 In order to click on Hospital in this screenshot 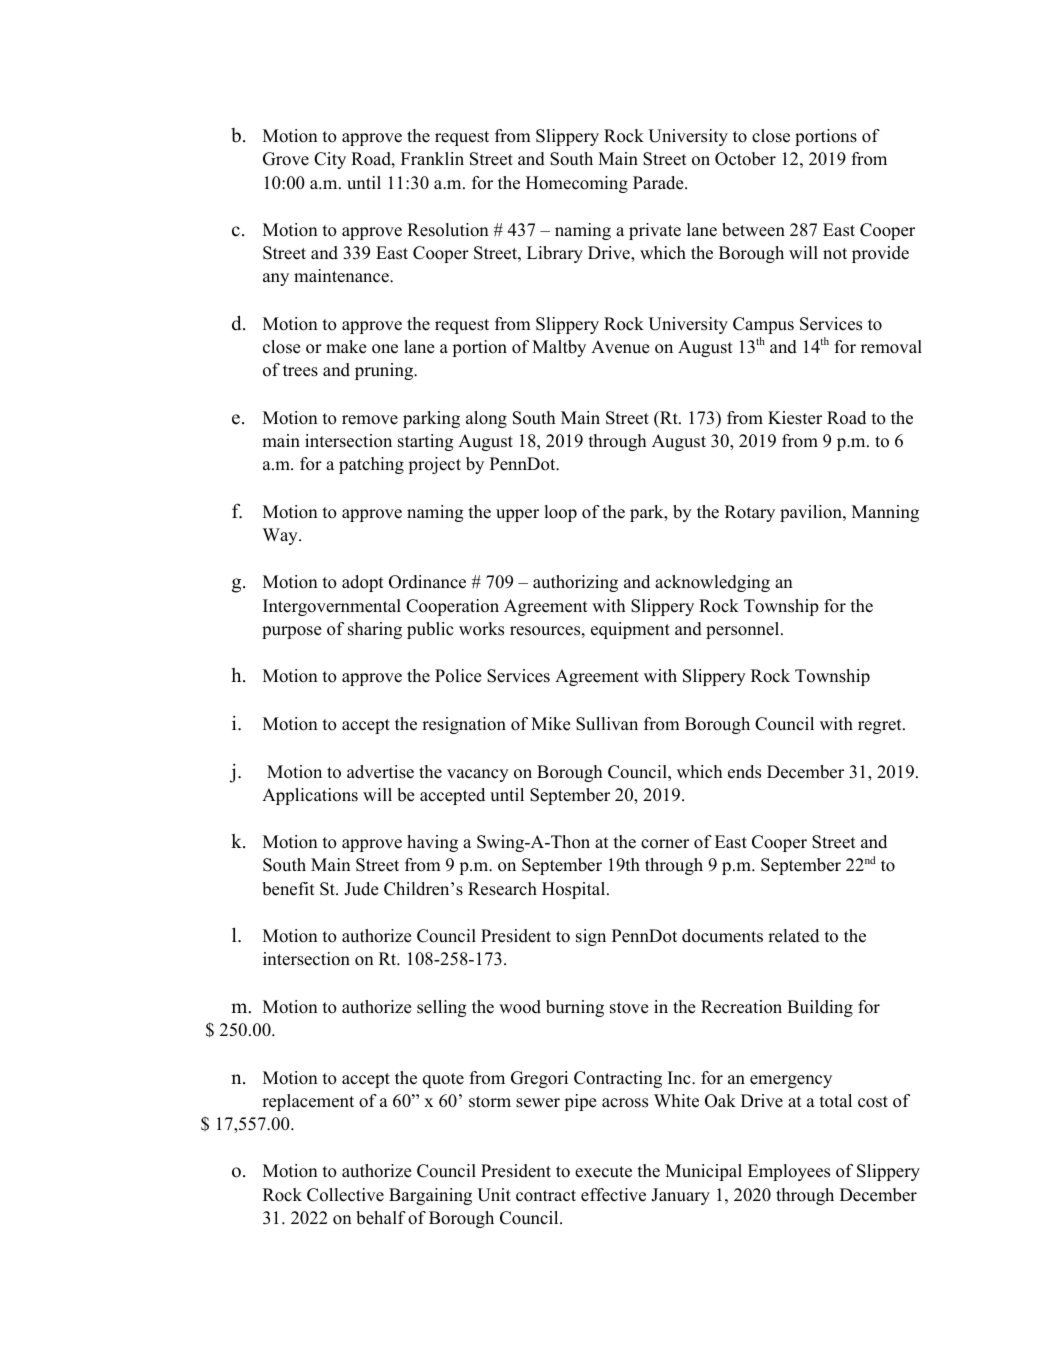, I will do `click(575, 890)`.
